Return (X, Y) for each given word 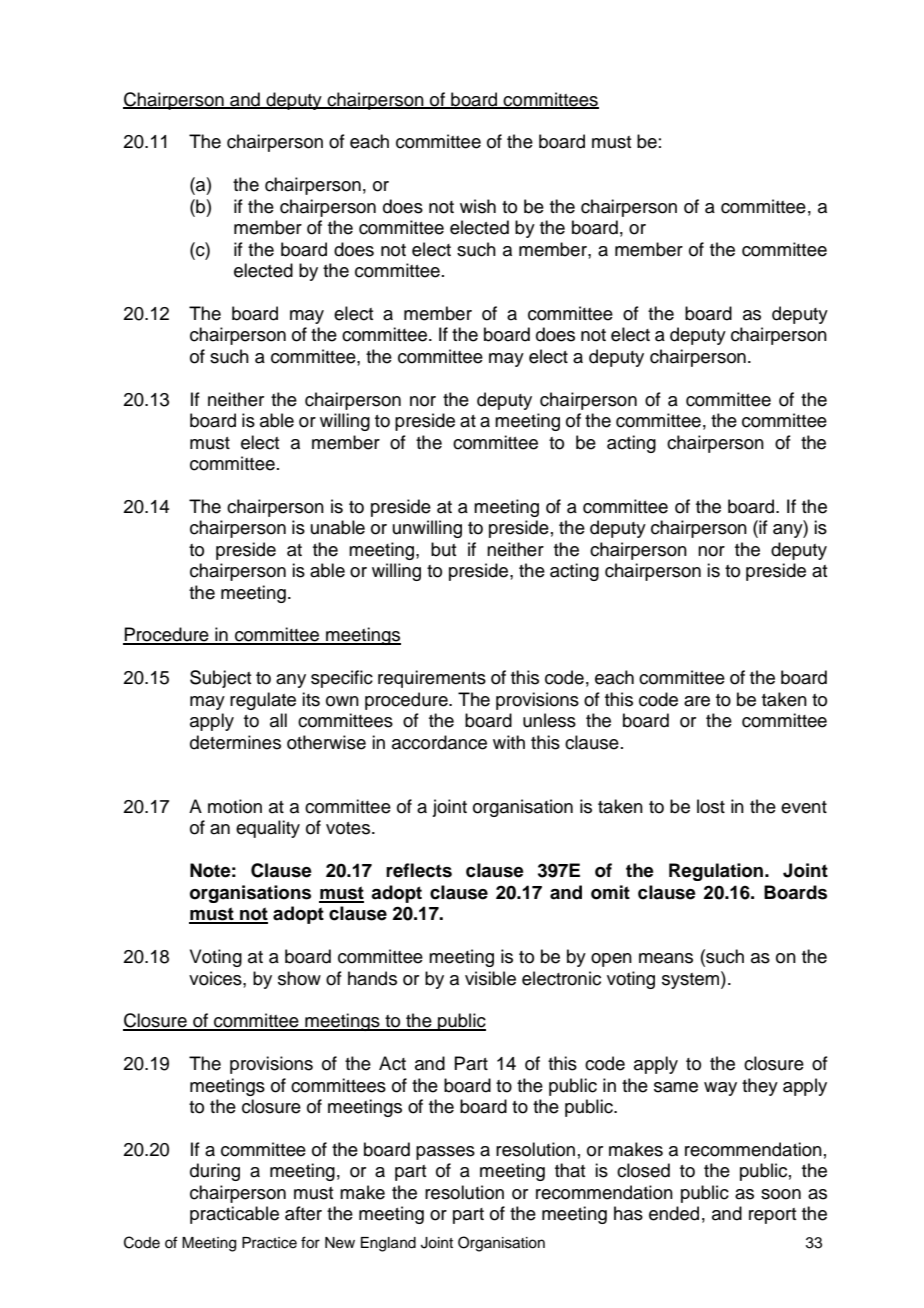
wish (478, 206)
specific (342, 679)
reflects (419, 870)
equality (268, 829)
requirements (432, 679)
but (443, 549)
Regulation (717, 872)
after (303, 1213)
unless (549, 720)
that (570, 1170)
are (697, 701)
